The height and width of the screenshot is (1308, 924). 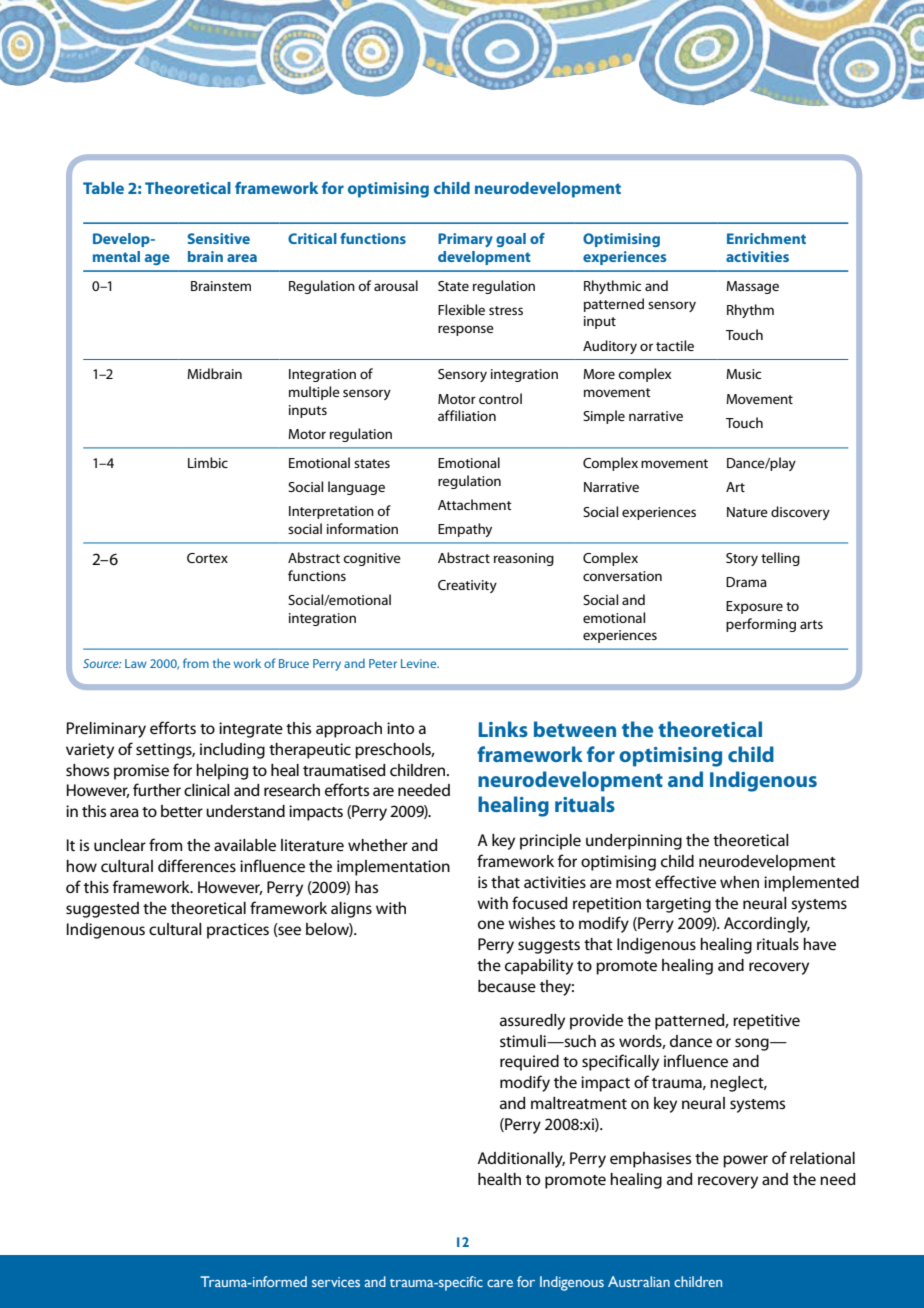 I want to click on Enrichment, so click(x=766, y=238).
